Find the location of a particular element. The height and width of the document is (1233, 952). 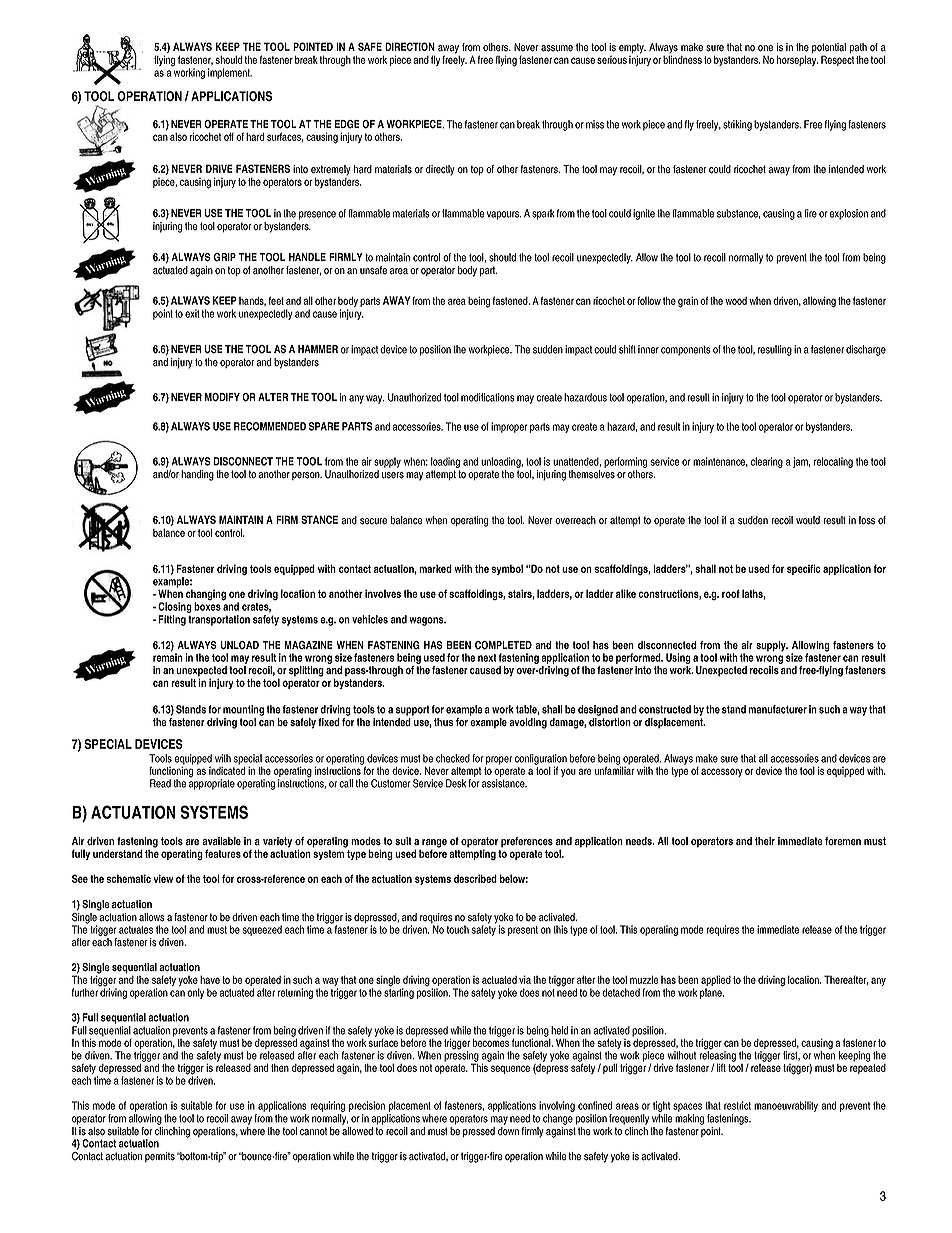

permits is located at coordinates (160, 1157).
